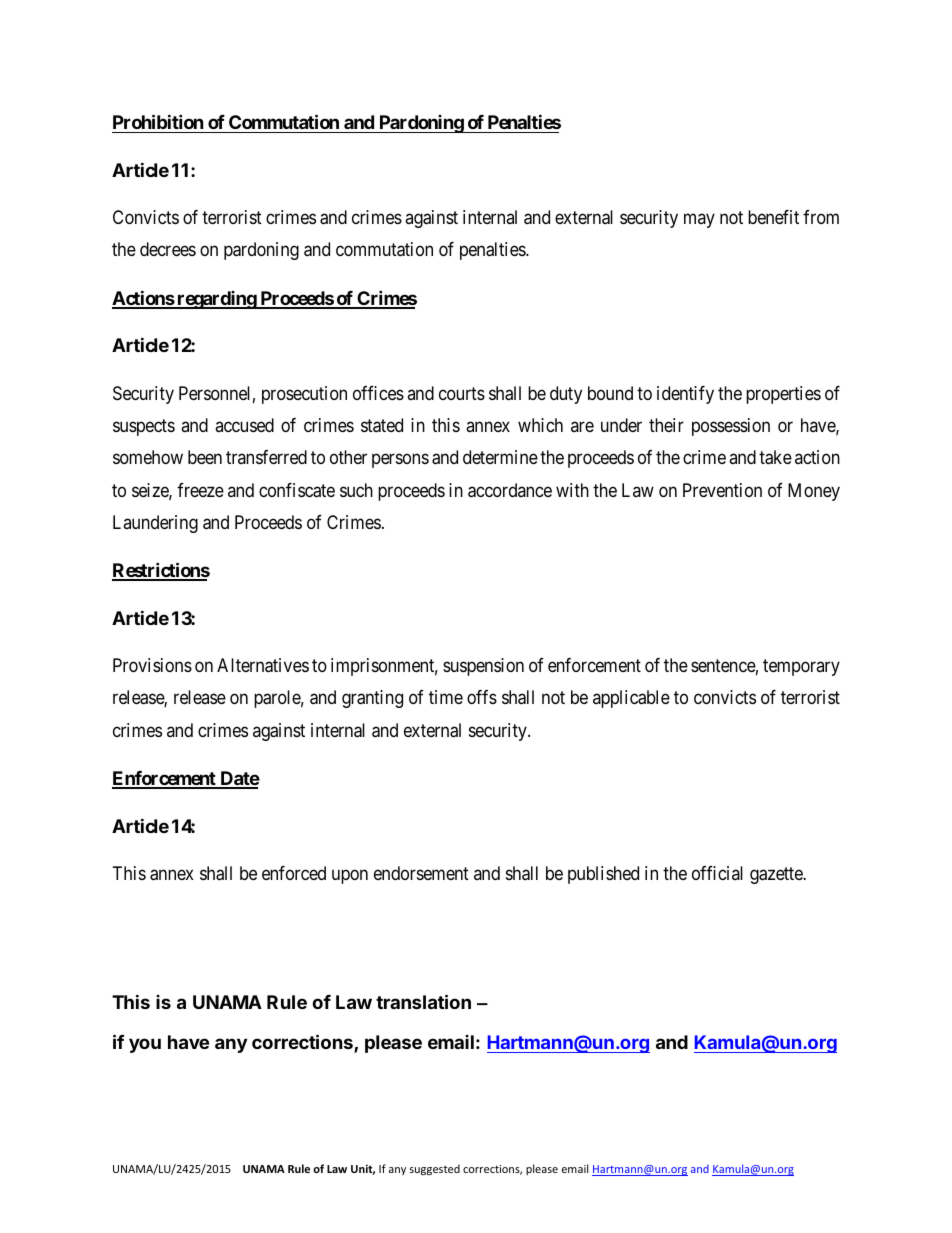 The image size is (952, 1233). I want to click on properties, so click(783, 395).
